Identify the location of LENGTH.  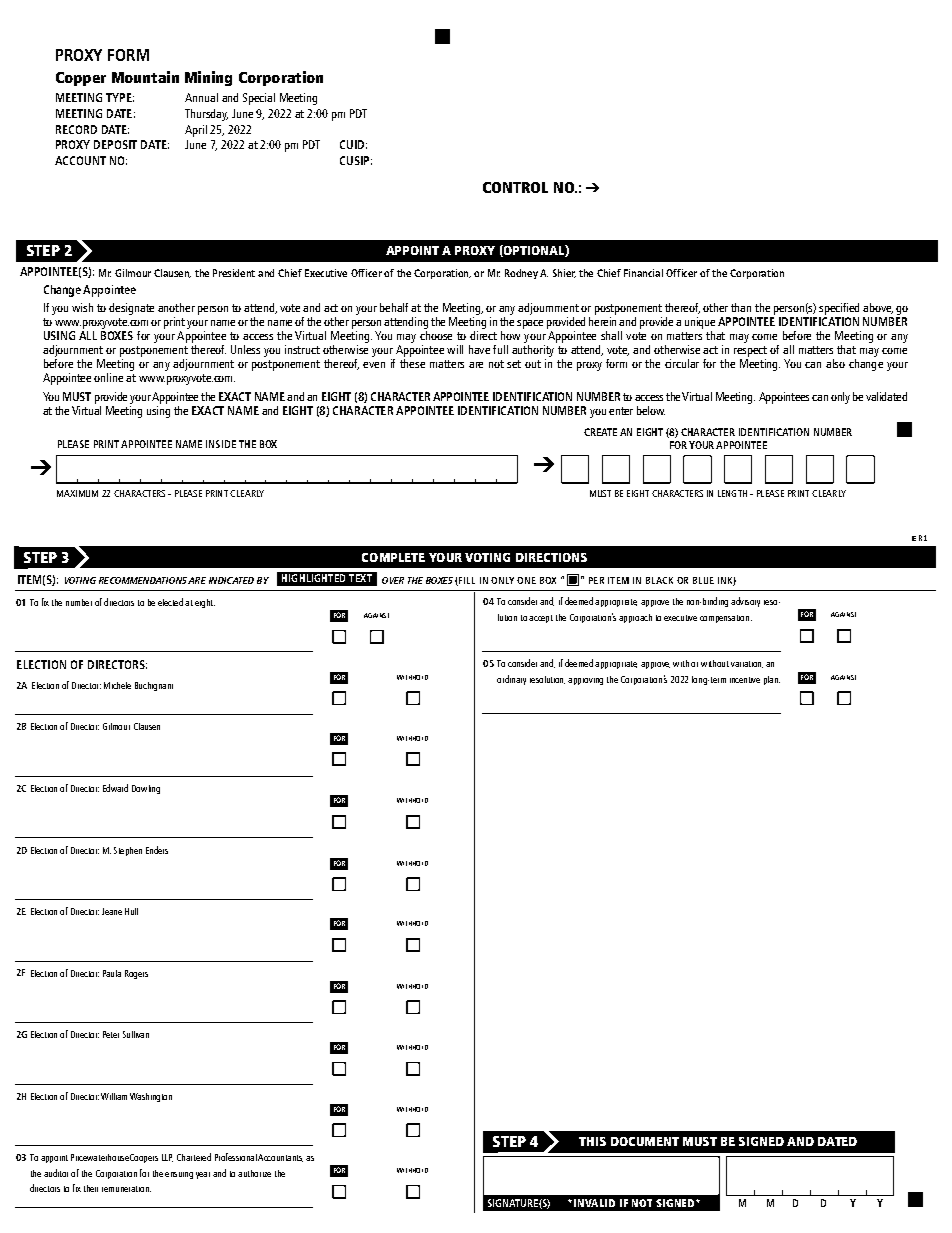
(732, 493).
